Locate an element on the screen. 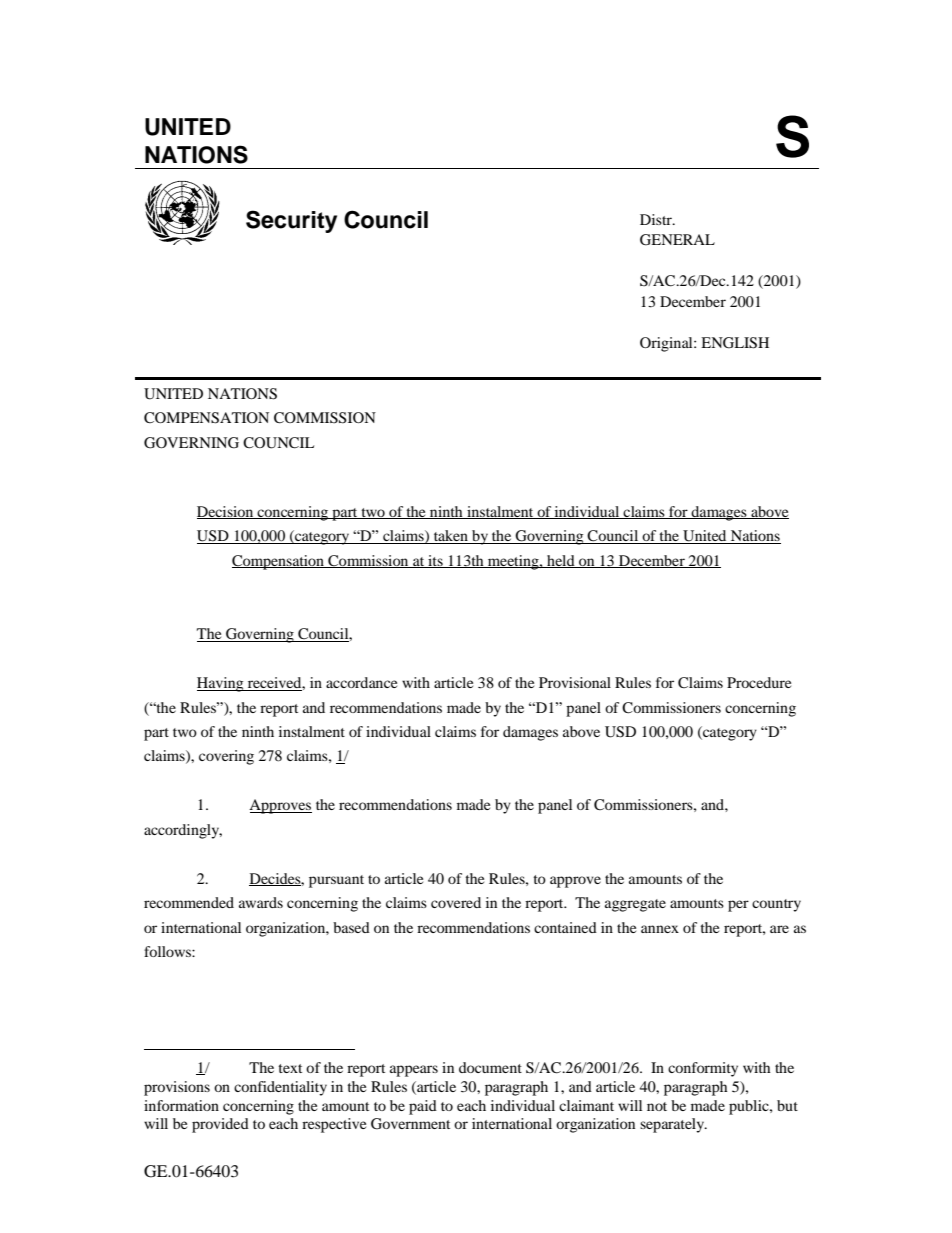 Image resolution: width=952 pixels, height=1233 pixels. confidentiality is located at coordinates (280, 1088).
